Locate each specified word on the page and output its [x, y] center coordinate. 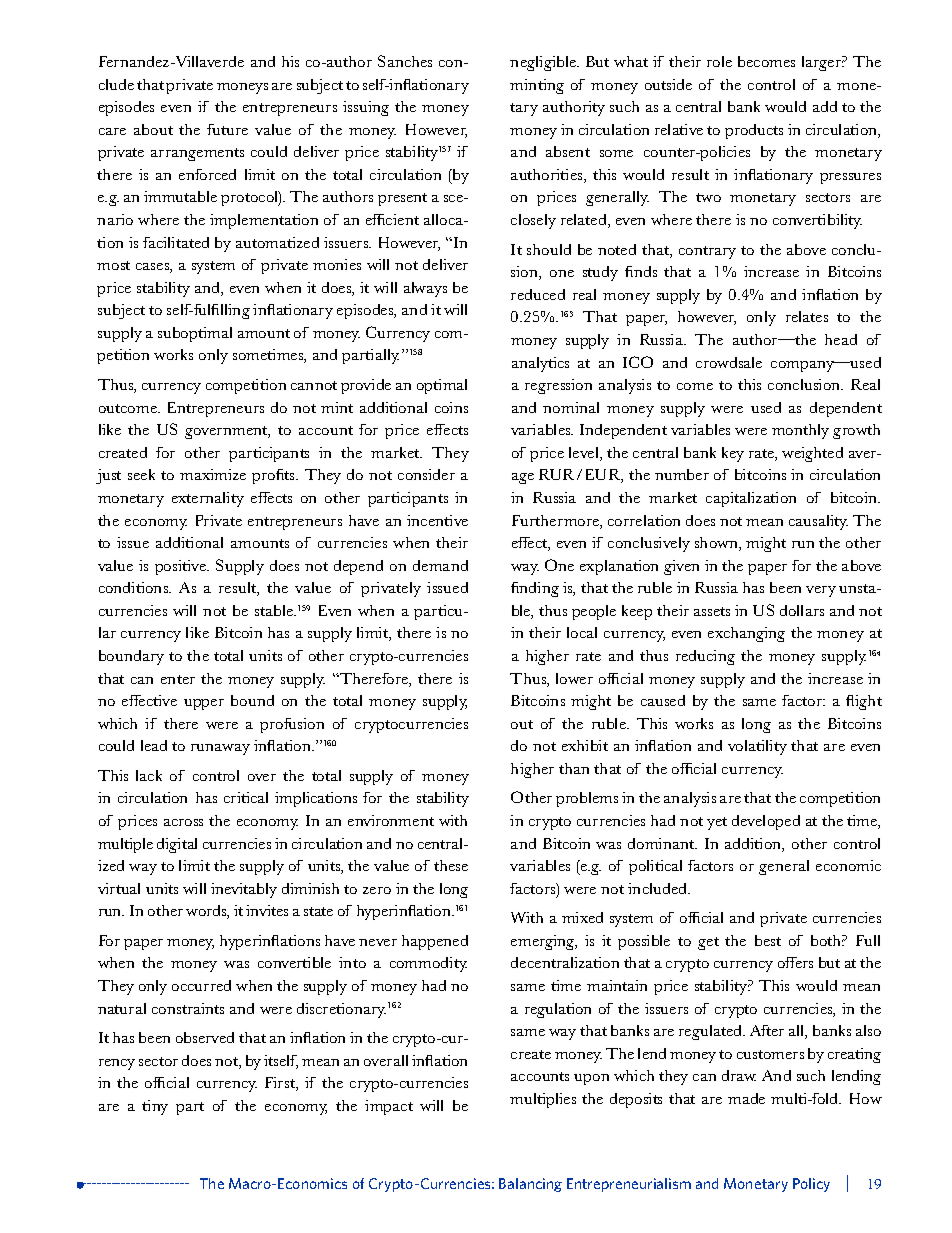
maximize [213, 474]
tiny [155, 1107]
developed [766, 822]
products [754, 131]
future [227, 129]
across [183, 822]
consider [426, 474]
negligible [544, 63]
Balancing [530, 1185]
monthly [800, 431]
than [574, 768]
